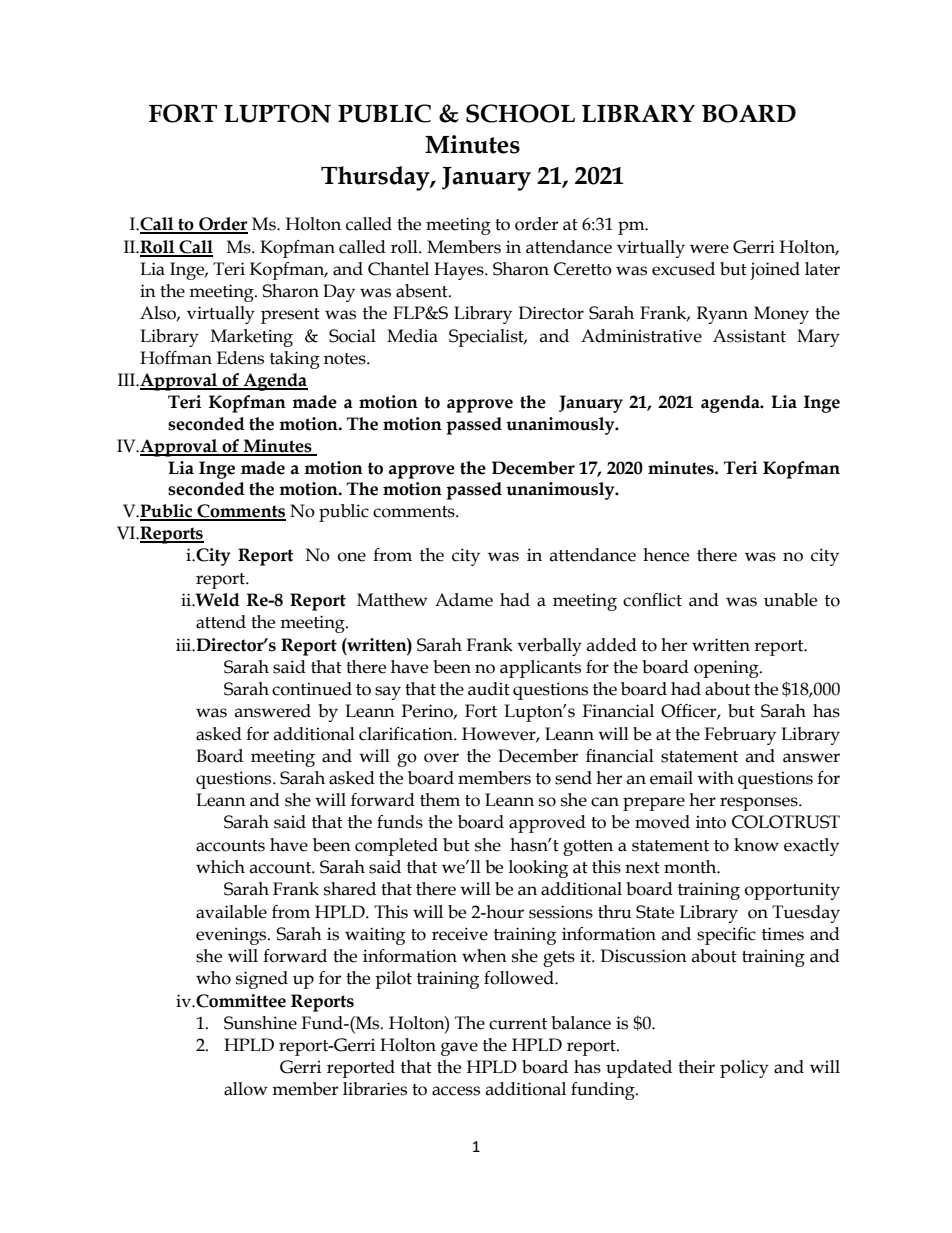 This screenshot has height=1233, width=952. Describe the element at coordinates (538, 869) in the screenshot. I see `looking` at that location.
